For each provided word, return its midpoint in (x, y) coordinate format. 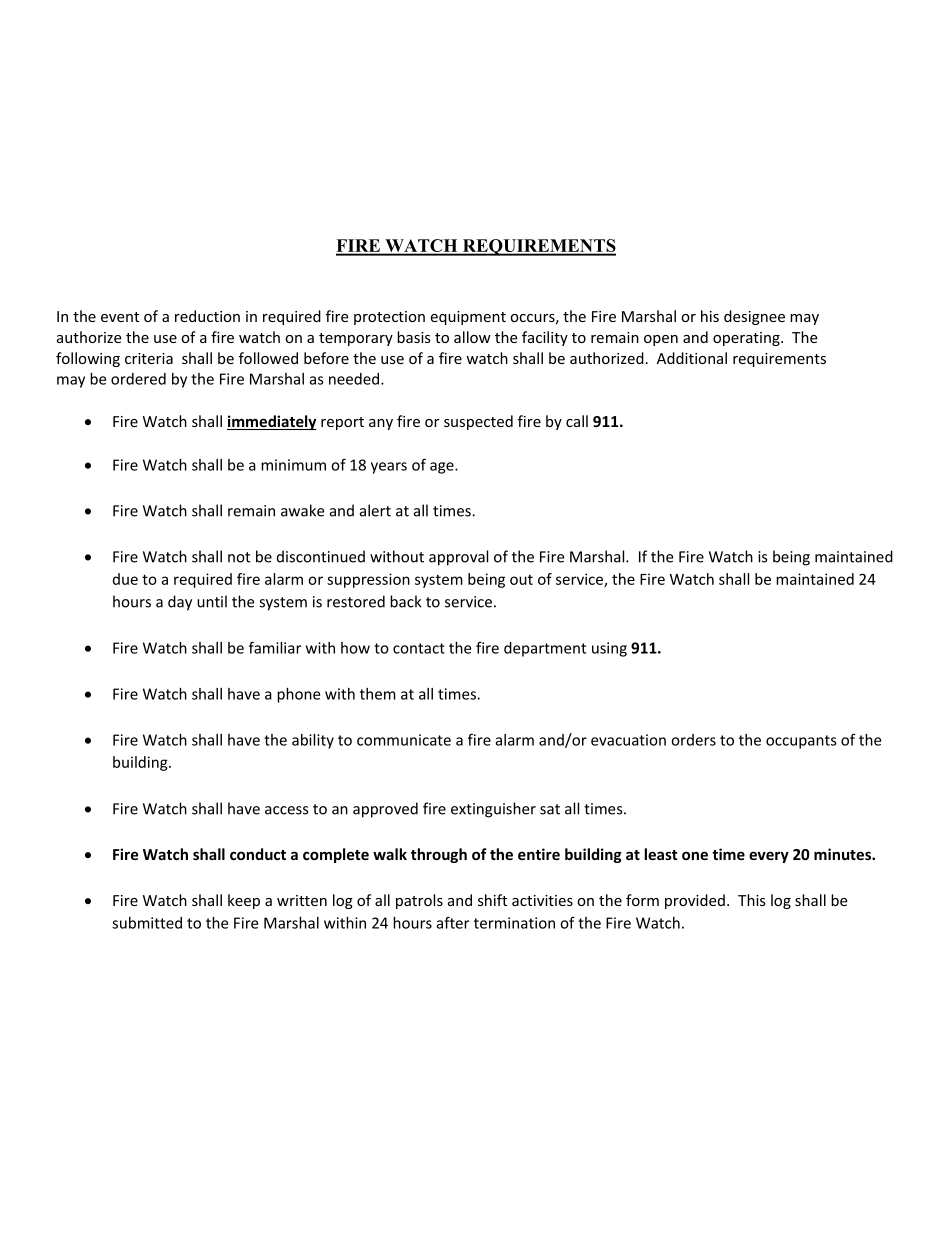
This (752, 900)
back (406, 601)
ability (313, 741)
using (609, 649)
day (180, 603)
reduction (207, 316)
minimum (293, 465)
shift (492, 900)
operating (747, 339)
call (577, 421)
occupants (801, 742)
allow (472, 337)
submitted (147, 923)
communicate (404, 740)
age (443, 468)
